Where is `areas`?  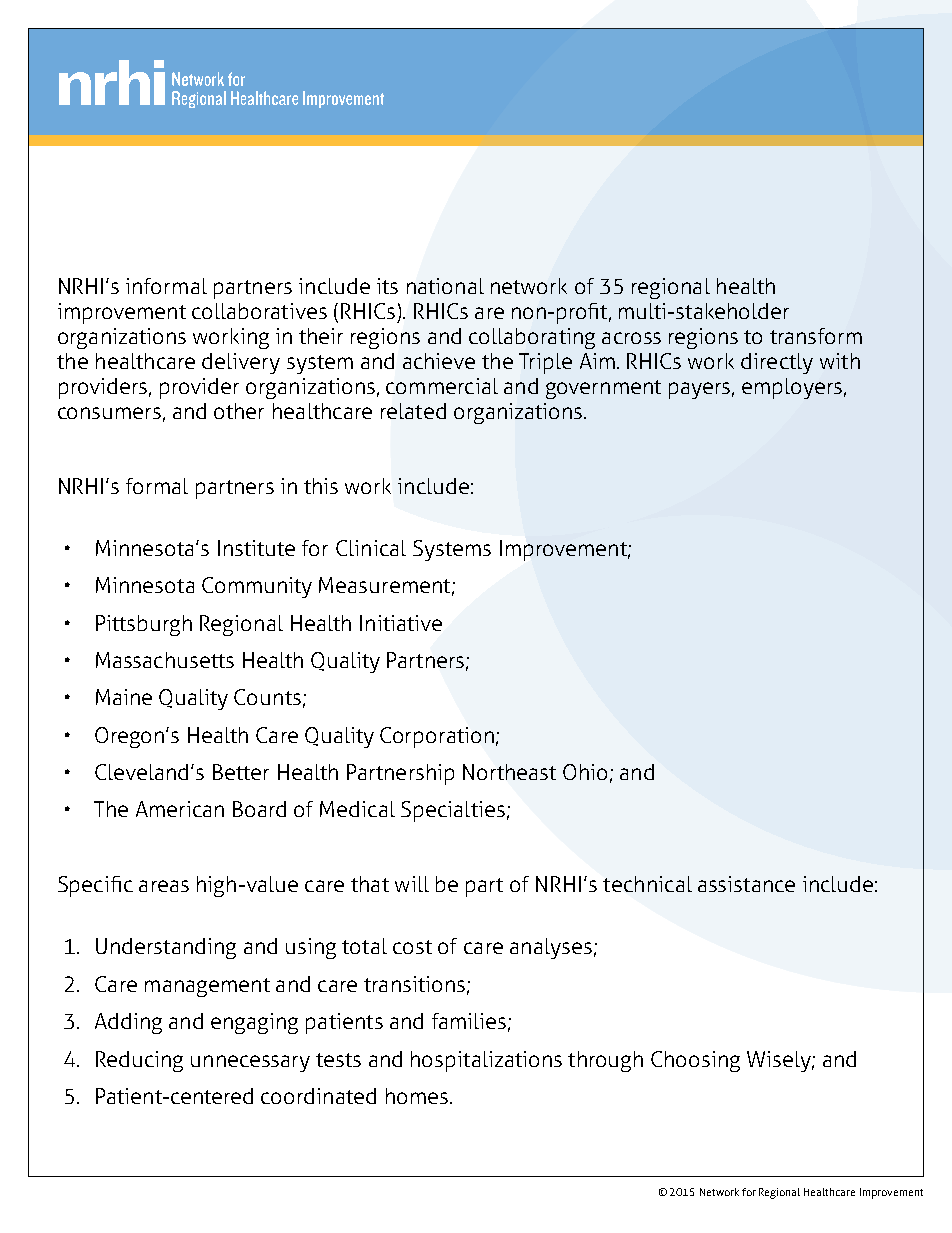
areas is located at coordinates (164, 886).
